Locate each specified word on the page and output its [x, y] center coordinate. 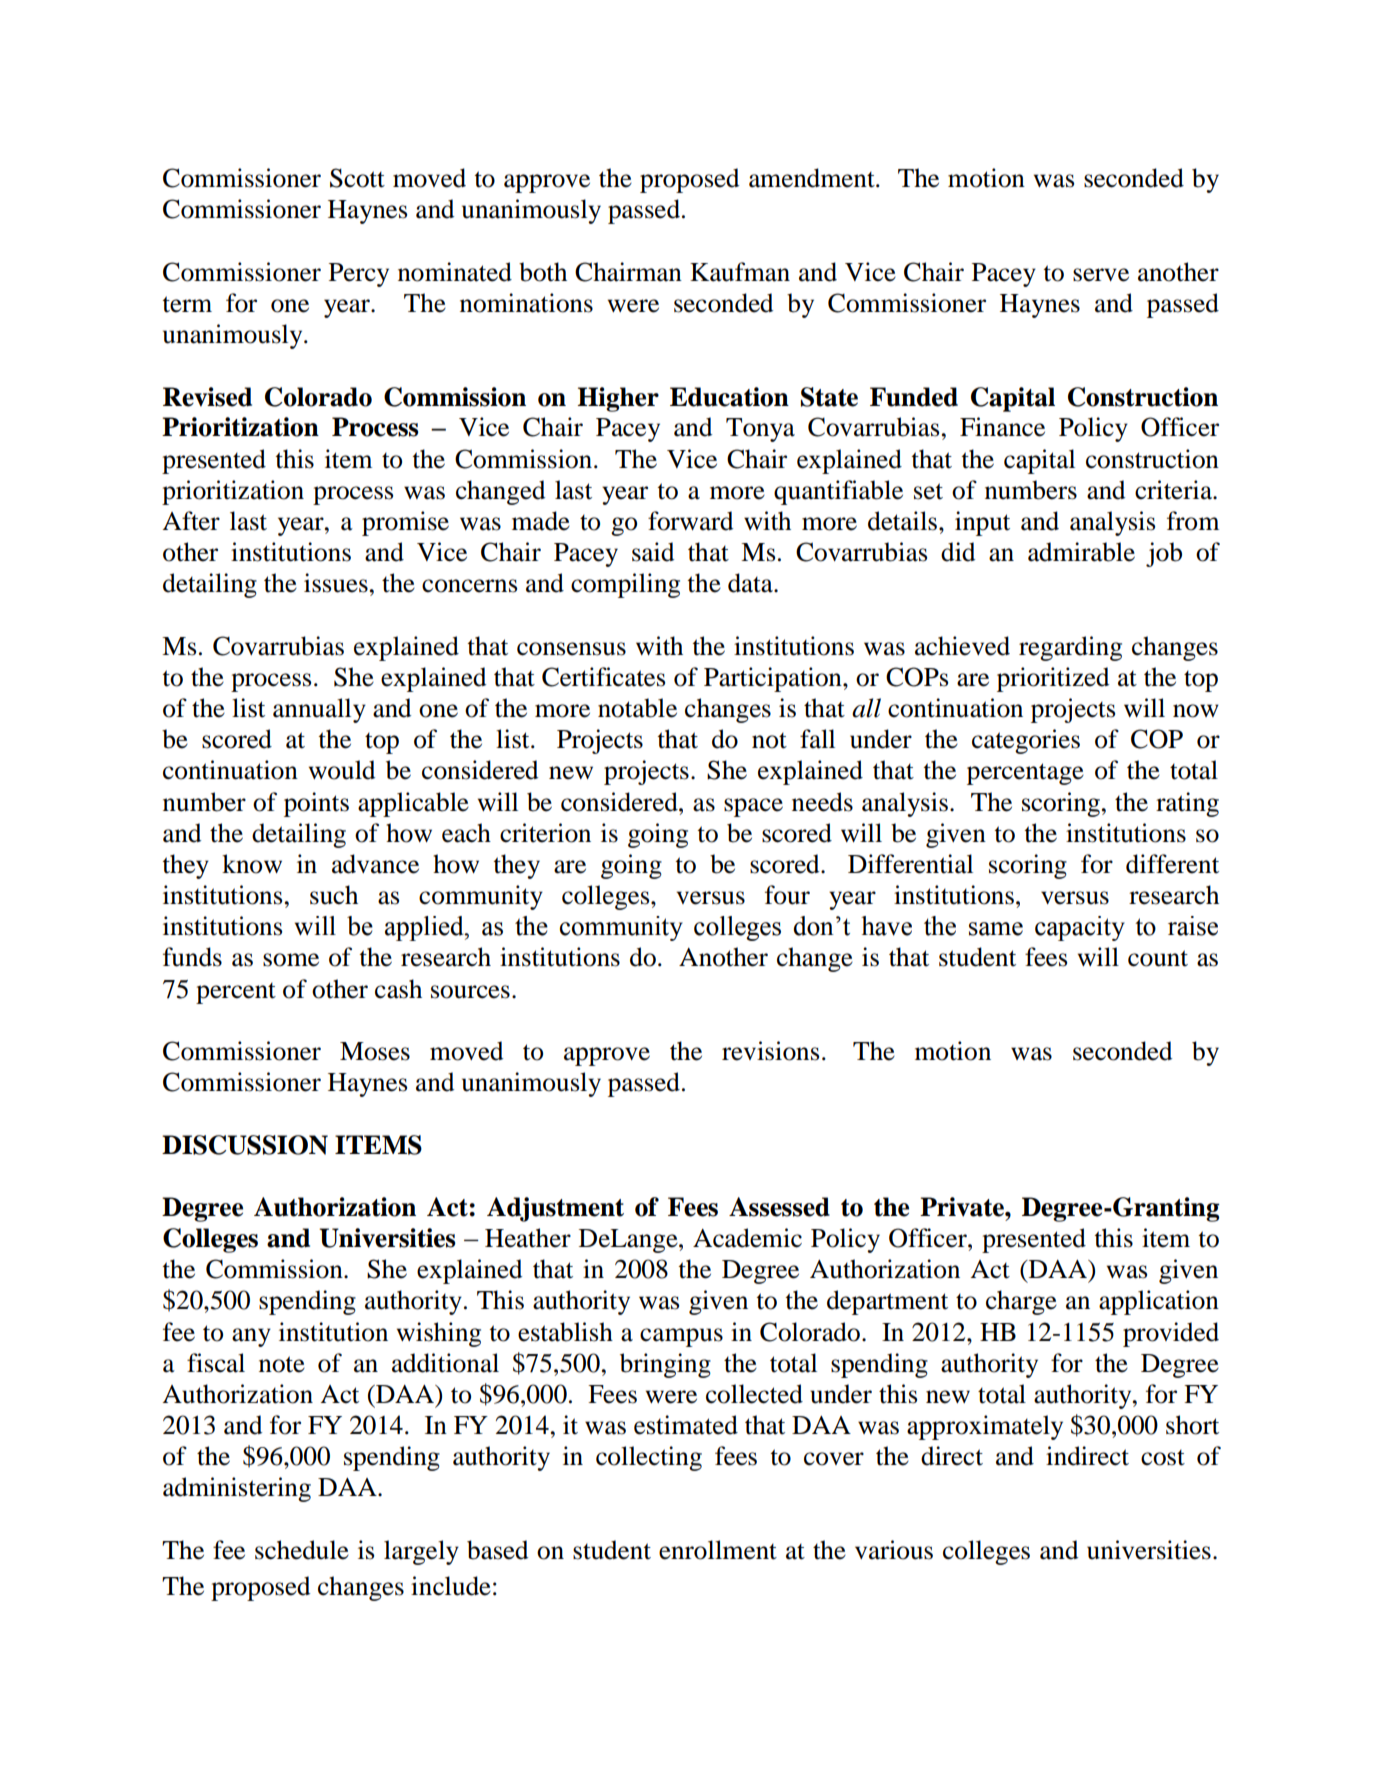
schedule [302, 1550]
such [334, 895]
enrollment [718, 1550]
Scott [357, 178]
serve [1101, 275]
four [787, 895]
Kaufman [740, 272]
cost [1163, 1458]
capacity [1080, 928]
